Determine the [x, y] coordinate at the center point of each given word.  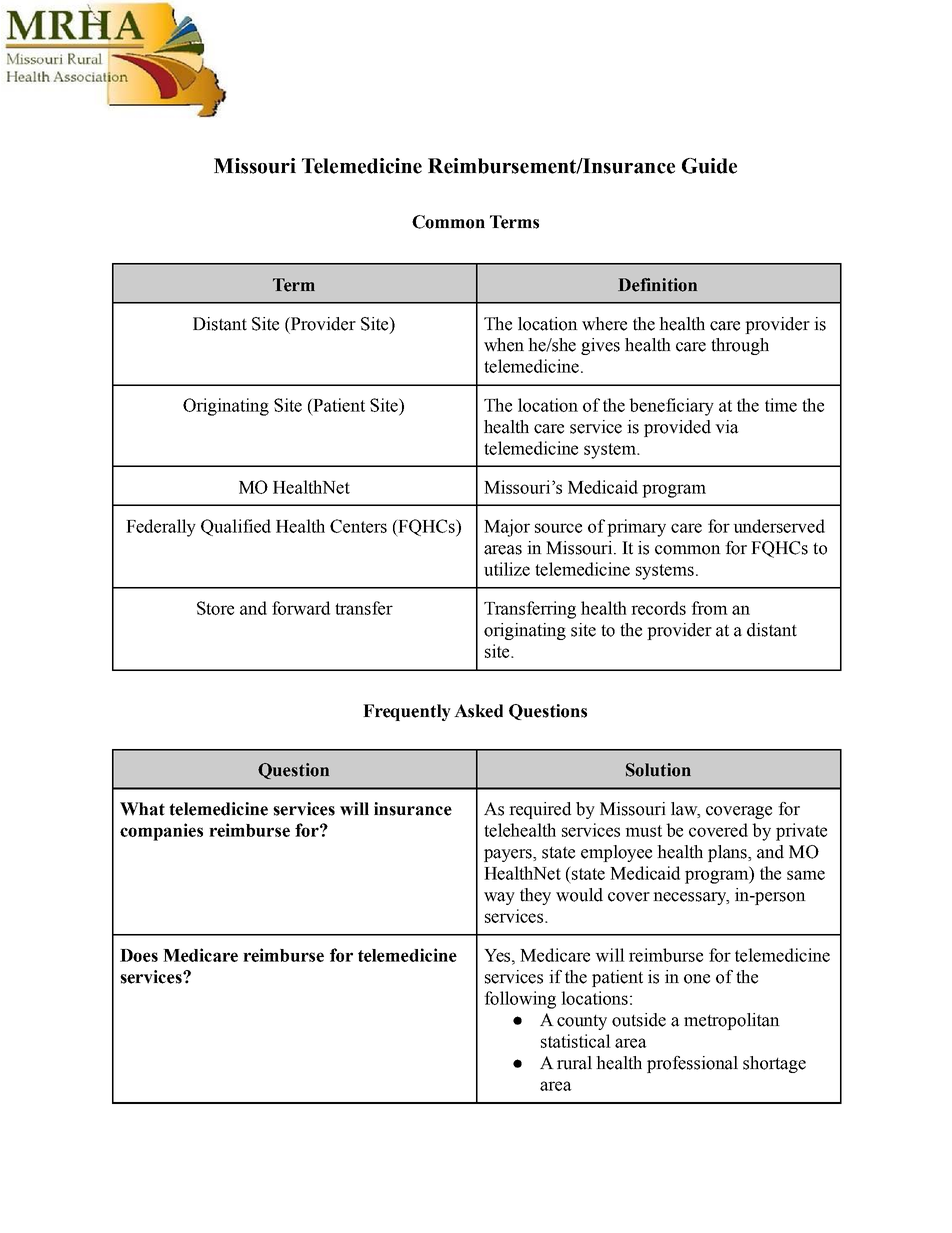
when [504, 345]
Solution [658, 770]
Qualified [236, 527]
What [142, 809]
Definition [657, 285]
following [520, 1000]
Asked [478, 711]
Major [507, 528]
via [727, 427]
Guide [709, 166]
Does [139, 955]
